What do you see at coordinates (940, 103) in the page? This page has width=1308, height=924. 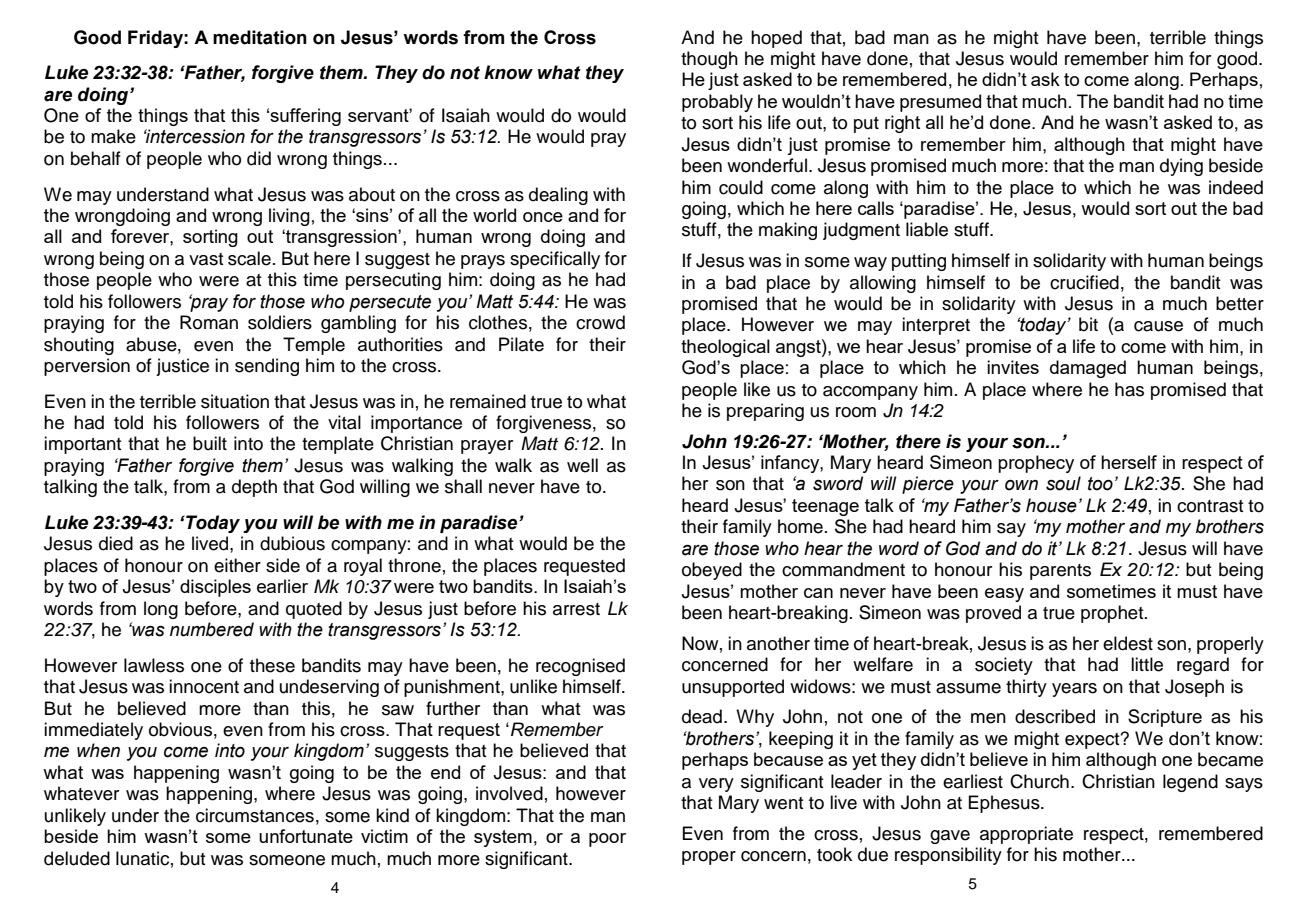 I see `presumed` at bounding box center [940, 103].
